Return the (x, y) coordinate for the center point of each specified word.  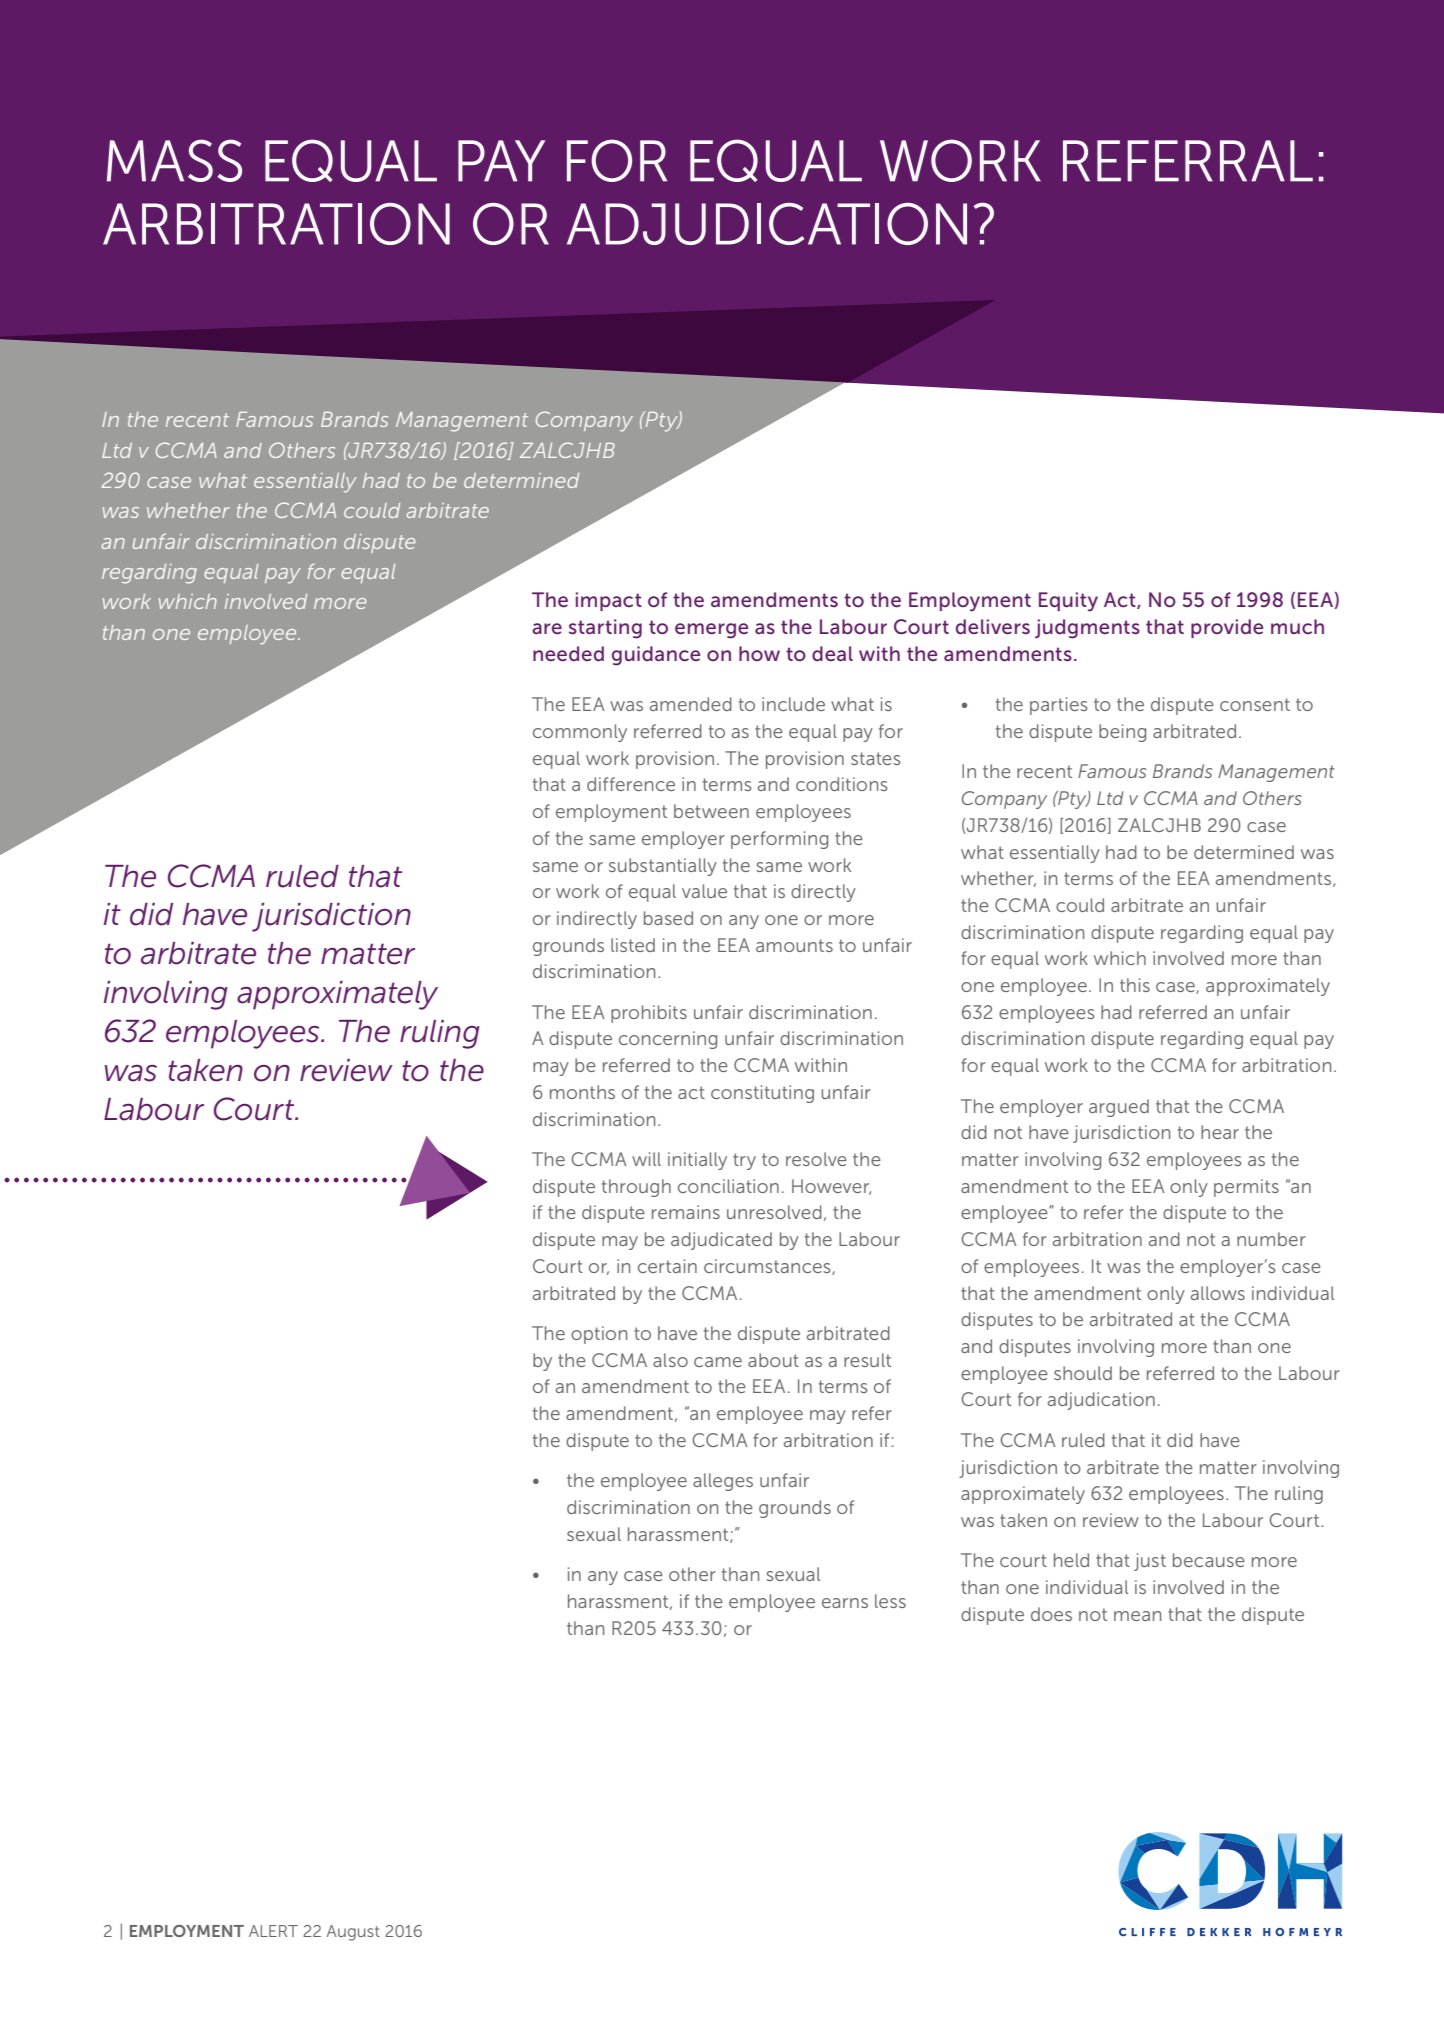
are (547, 628)
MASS (174, 160)
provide (1227, 628)
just (1150, 1562)
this (1135, 985)
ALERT (273, 1931)
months (582, 1092)
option (599, 1335)
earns (845, 1603)
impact (609, 601)
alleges (723, 1482)
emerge (711, 631)
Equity (1068, 602)
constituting (762, 1094)
